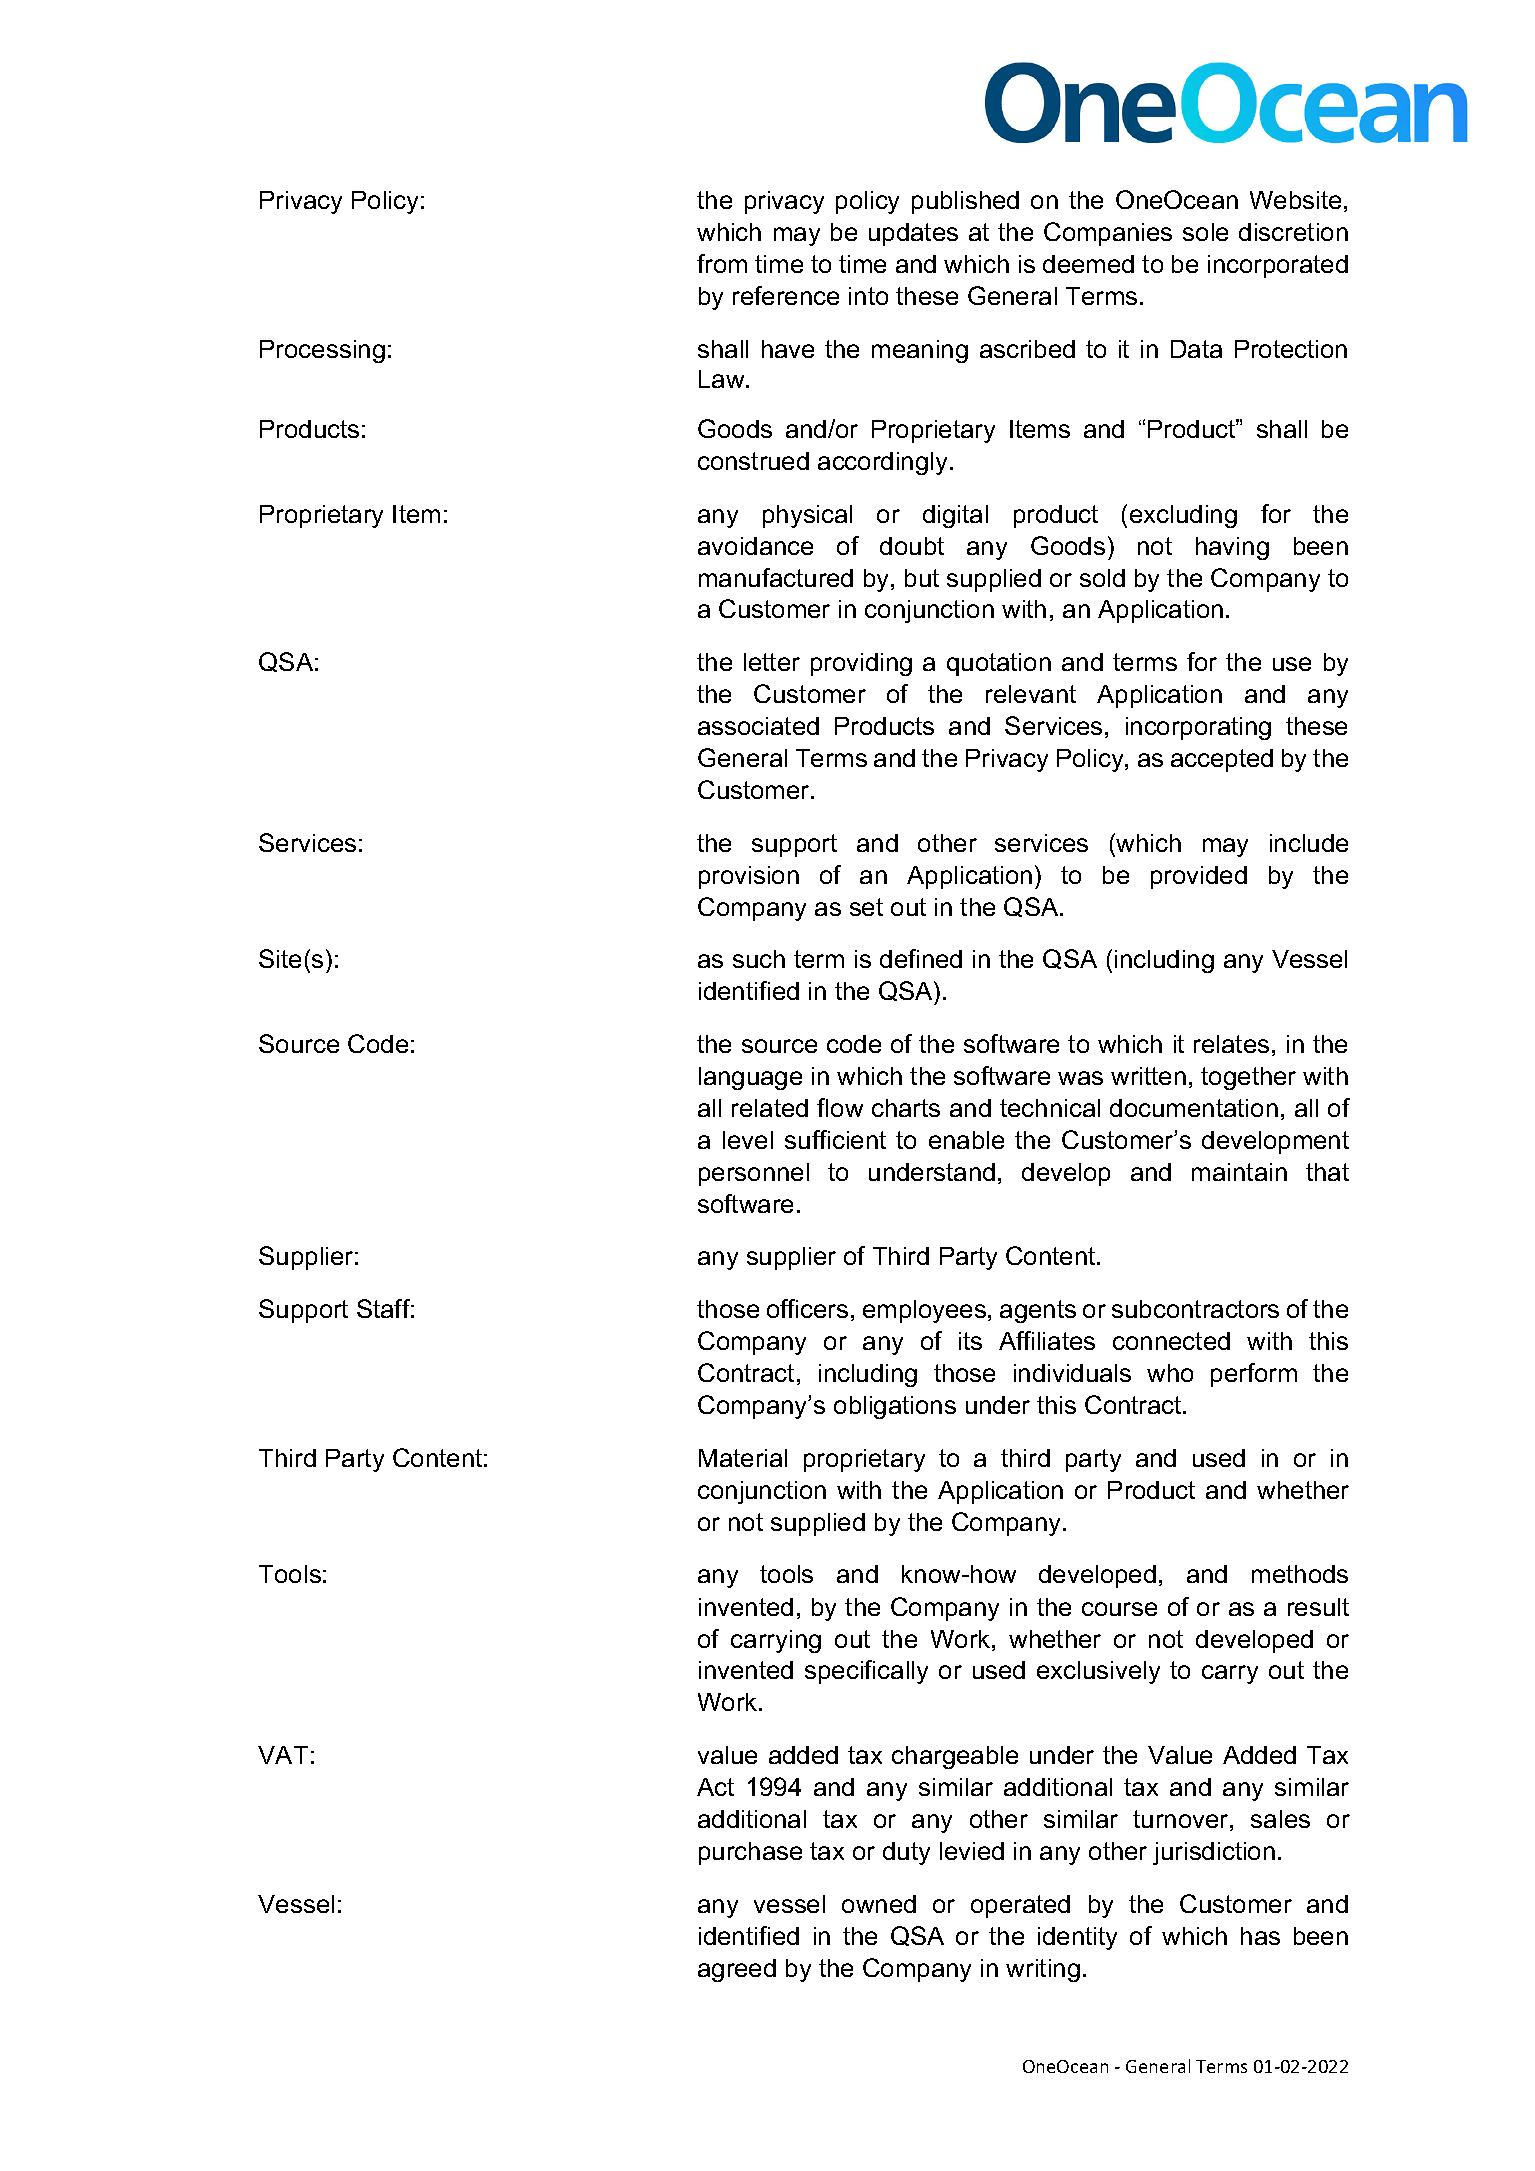 The height and width of the screenshot is (2171, 1535). I want to click on letter, so click(772, 662).
